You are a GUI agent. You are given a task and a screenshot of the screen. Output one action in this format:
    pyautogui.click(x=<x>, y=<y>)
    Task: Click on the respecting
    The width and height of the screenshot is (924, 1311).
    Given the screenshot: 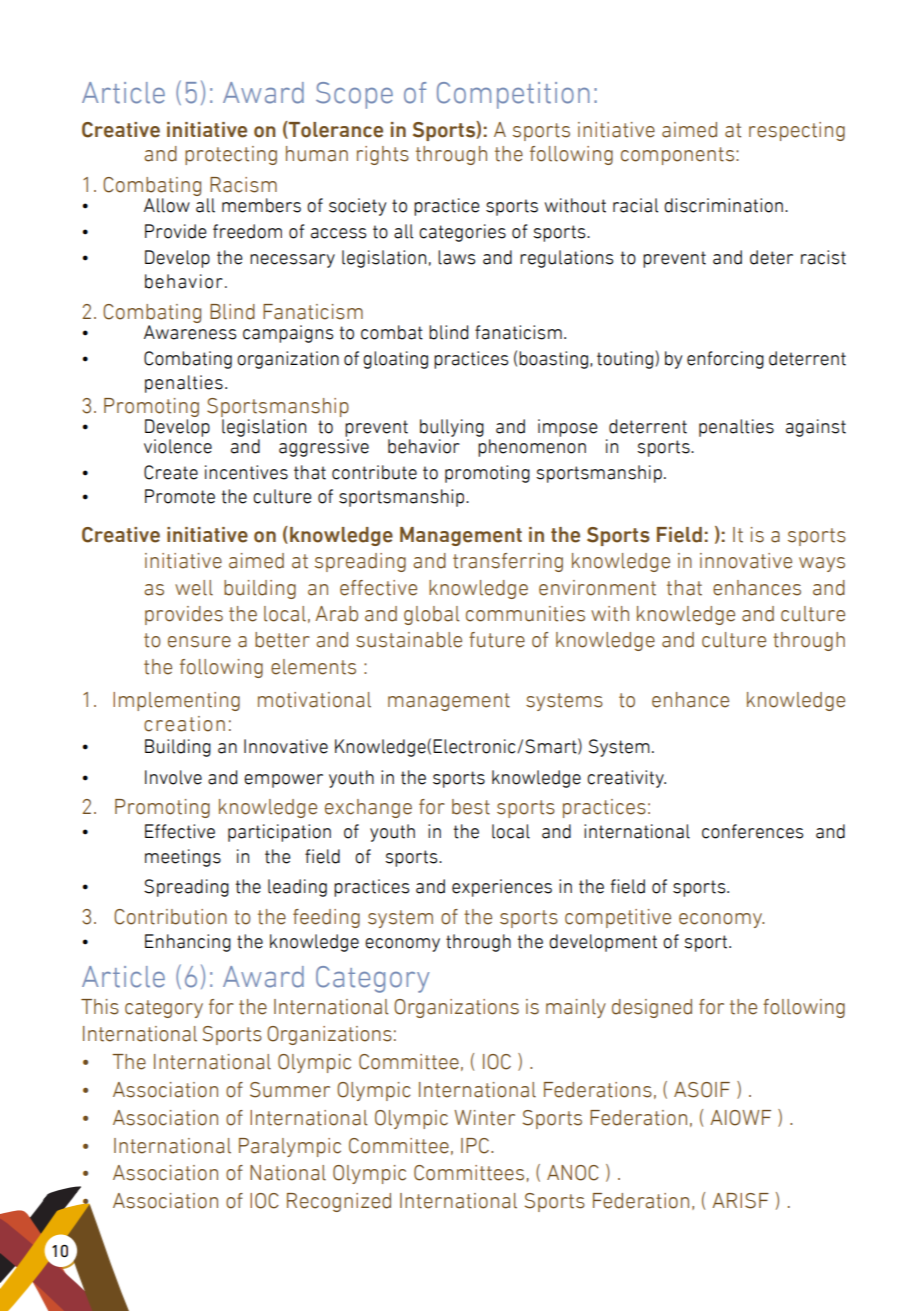 What is the action you would take?
    pyautogui.click(x=797, y=131)
